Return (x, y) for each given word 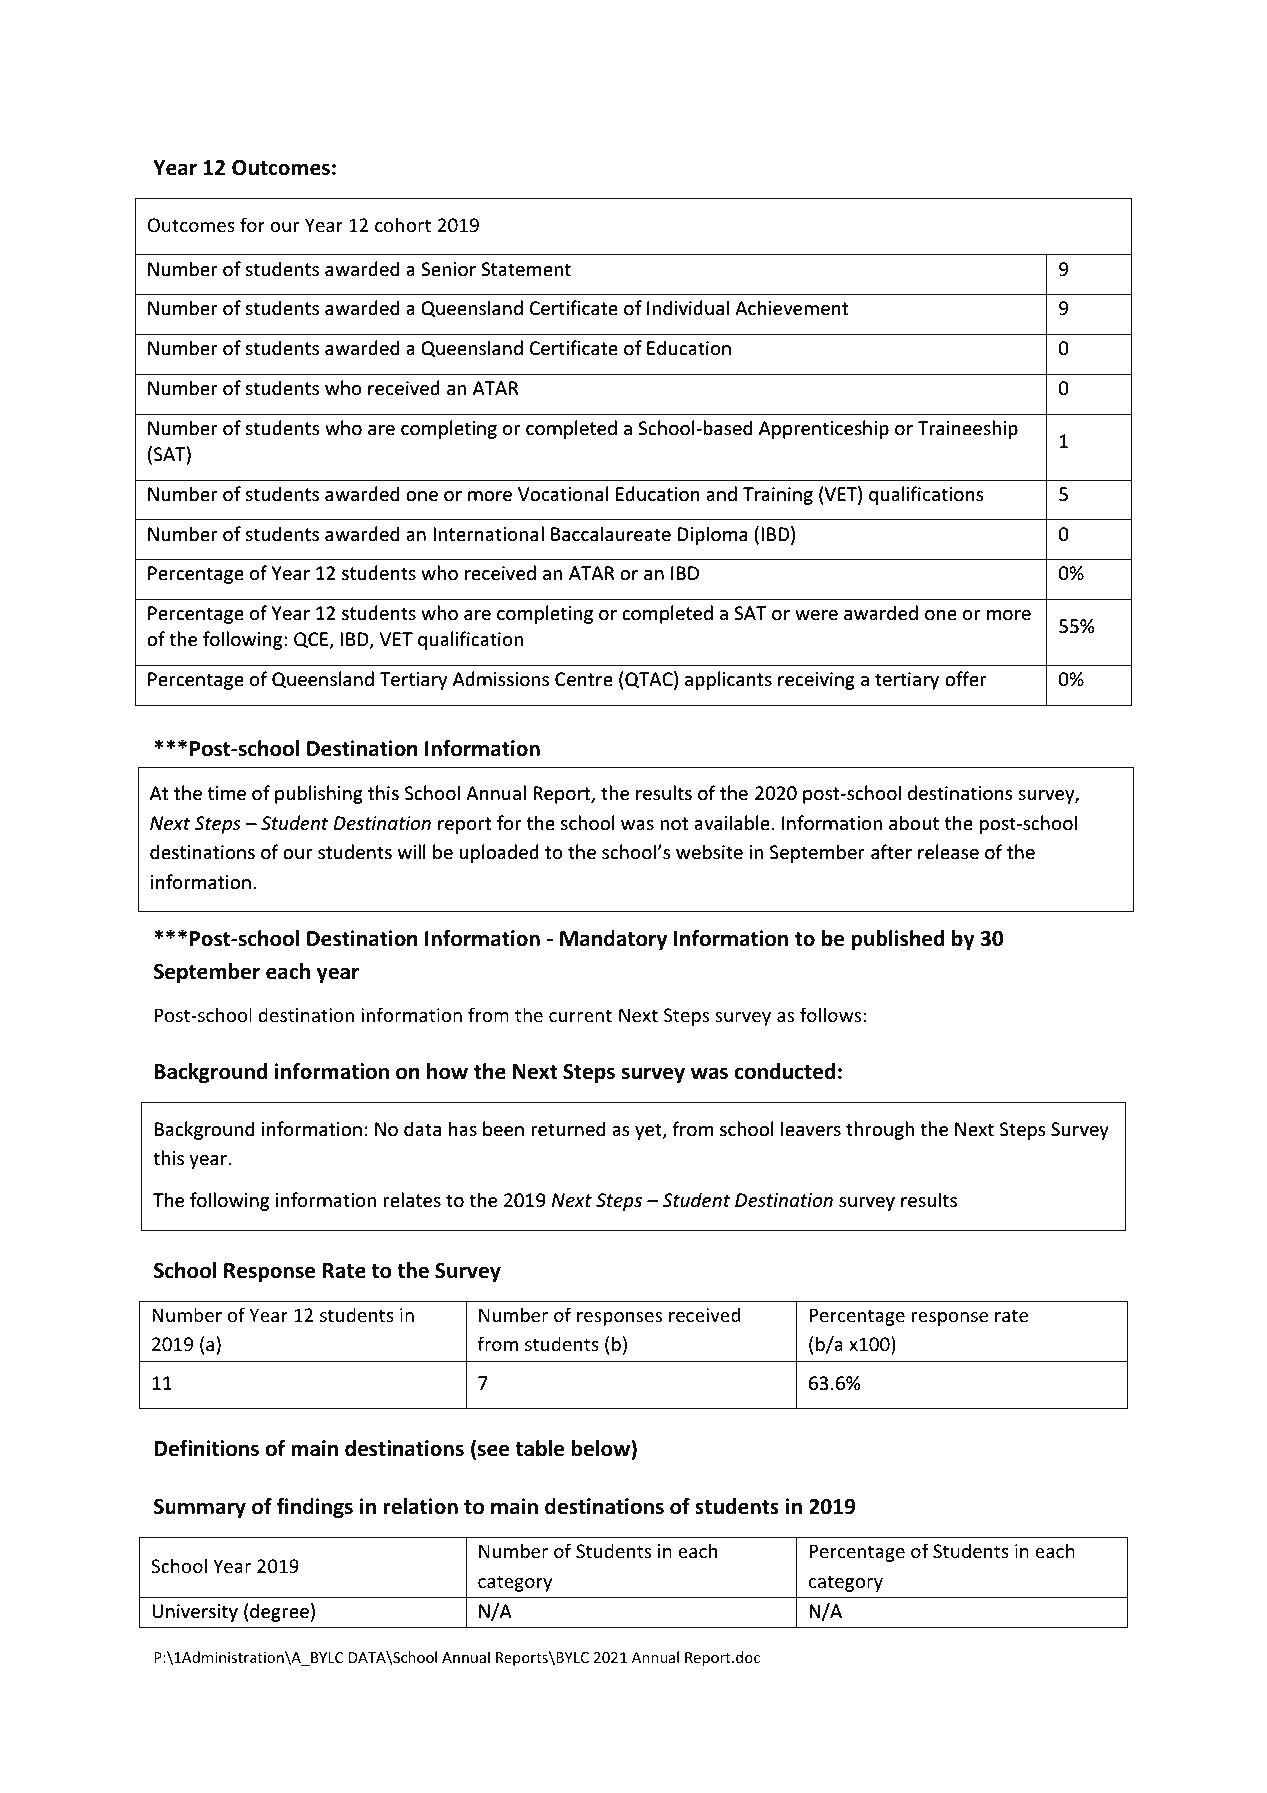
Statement (526, 269)
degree (279, 1612)
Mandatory (613, 940)
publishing (319, 794)
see (493, 1450)
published (897, 940)
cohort (403, 224)
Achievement (791, 307)
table (539, 1448)
